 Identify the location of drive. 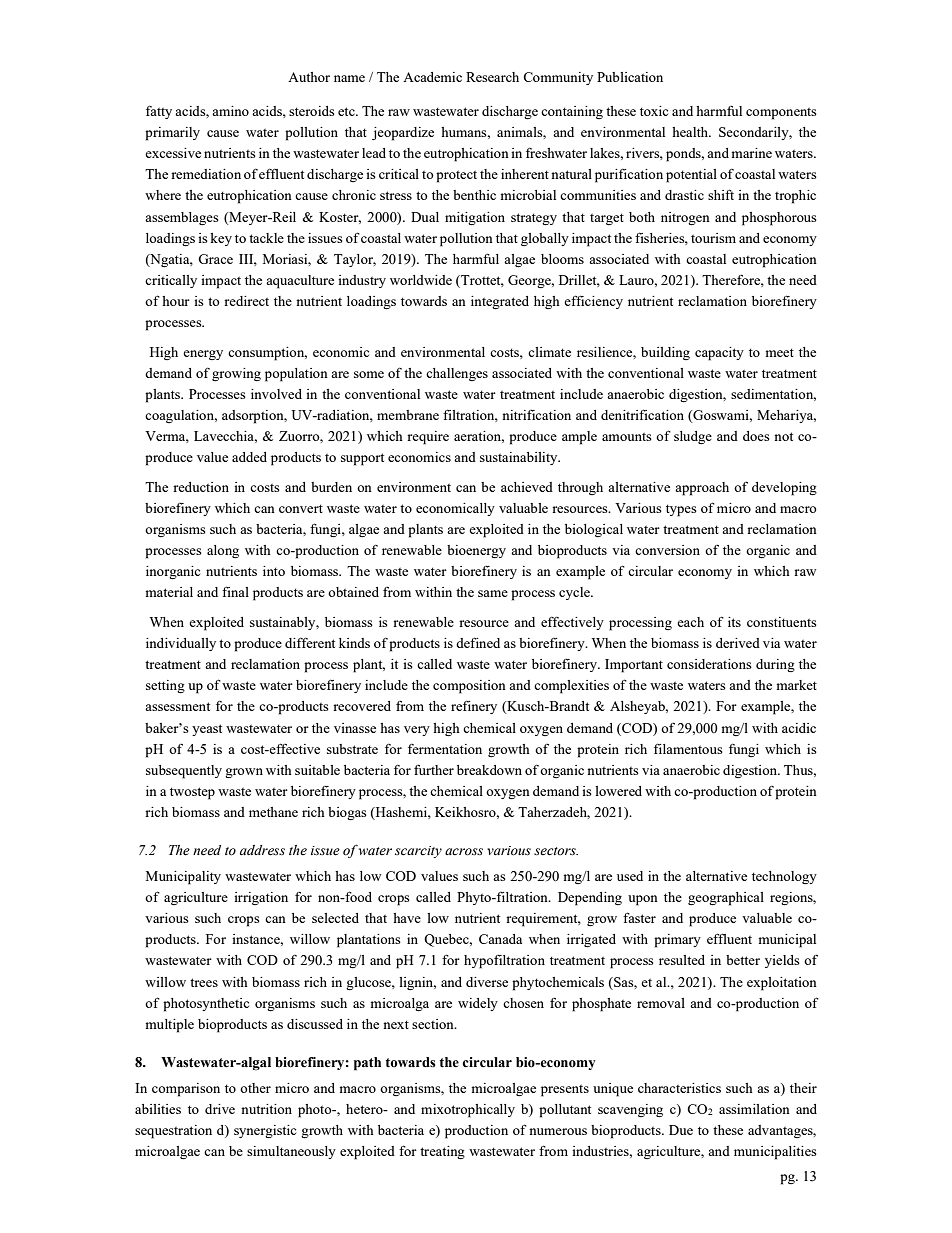
(220, 1109).
